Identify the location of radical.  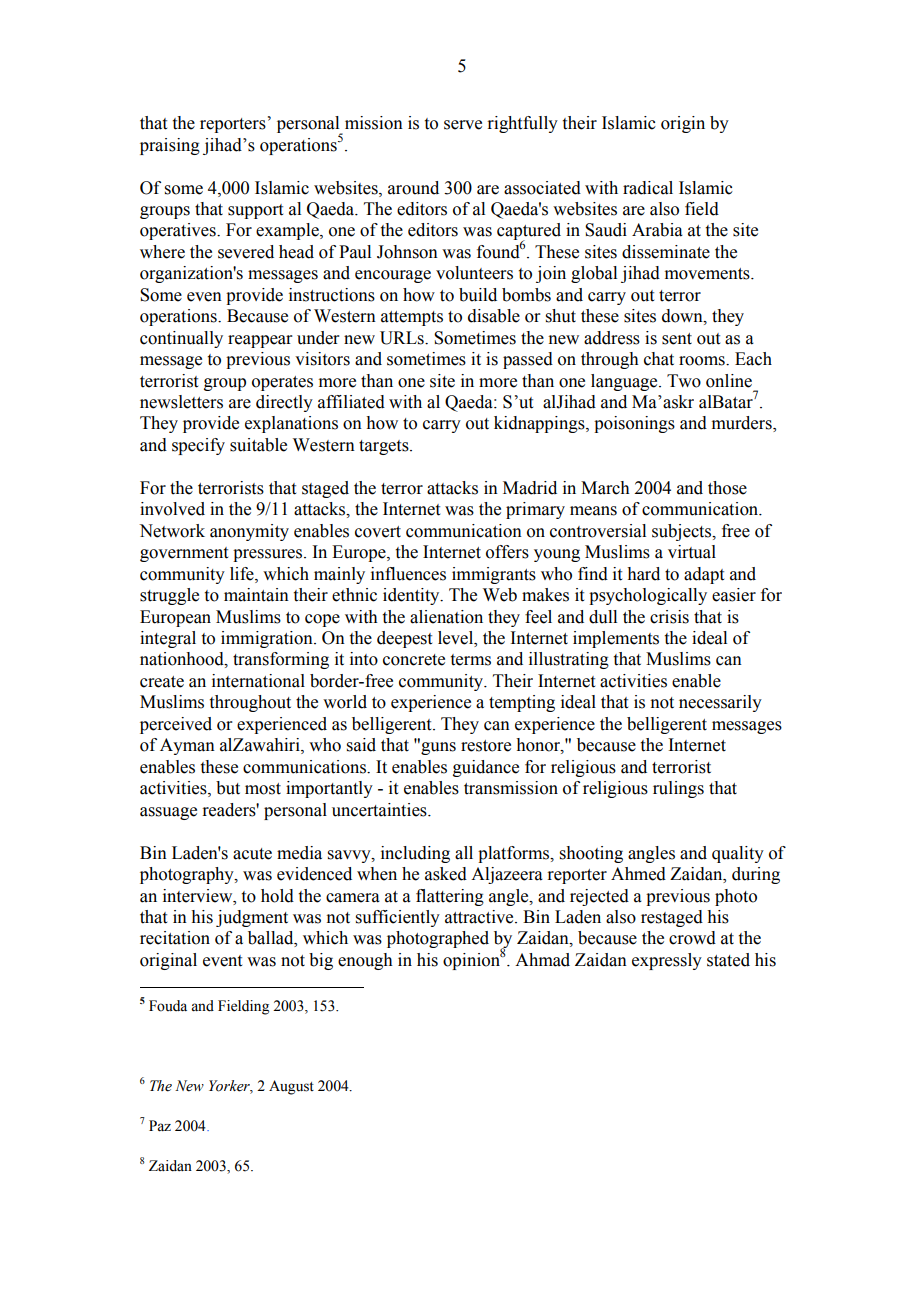
(648, 188).
